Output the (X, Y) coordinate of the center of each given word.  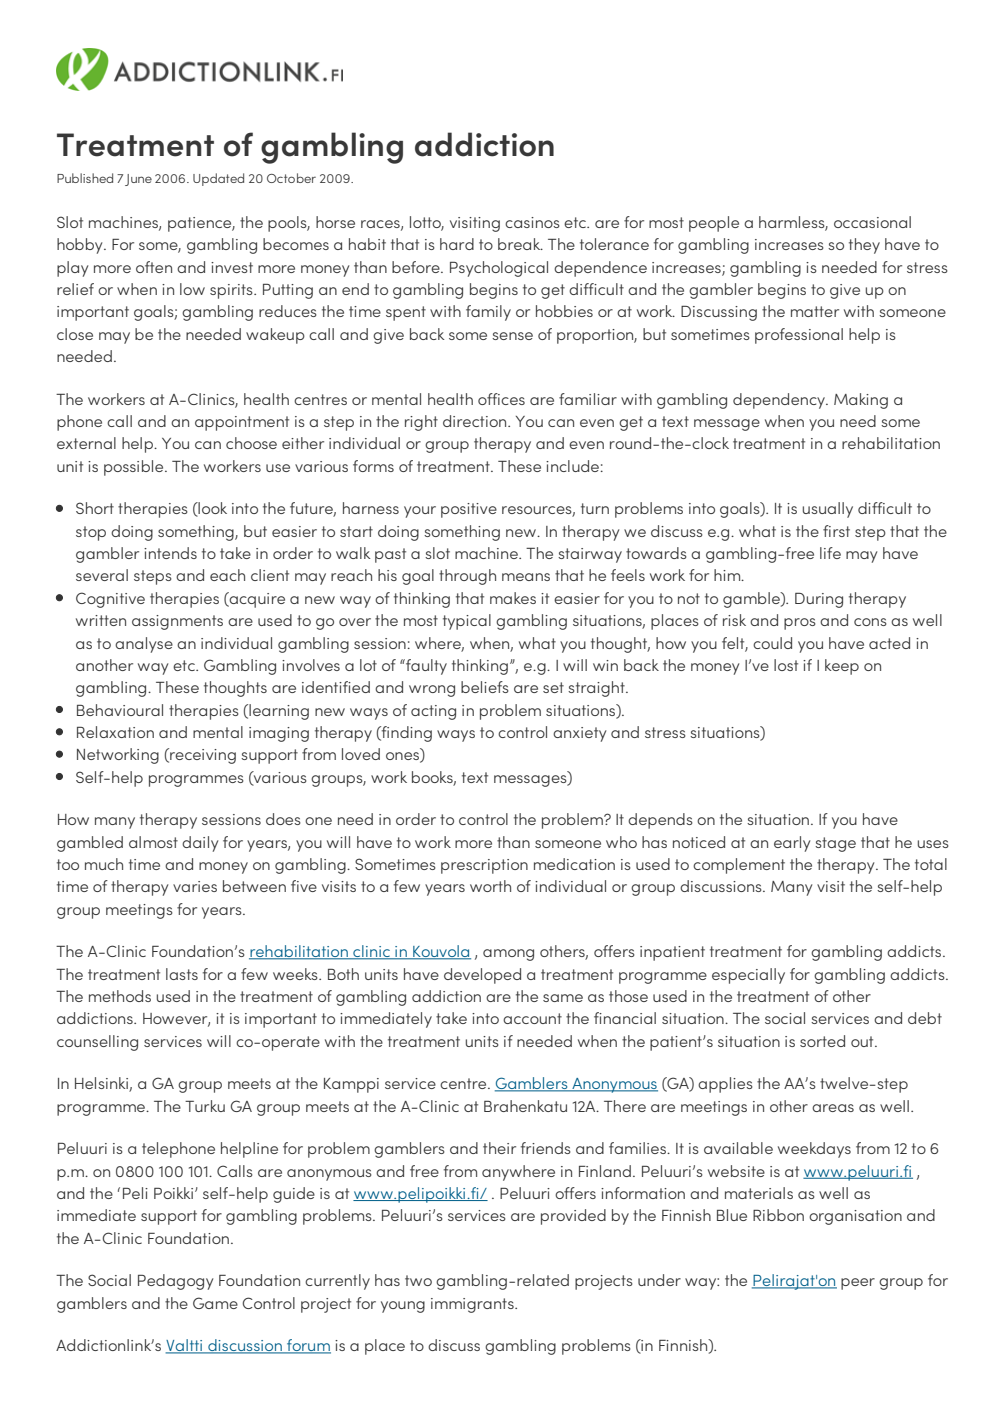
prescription (484, 866)
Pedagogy (175, 1282)
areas (833, 1108)
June (138, 180)
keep (842, 667)
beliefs (485, 687)
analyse (144, 645)
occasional (872, 222)
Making (861, 401)
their (499, 1148)
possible (135, 468)
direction (476, 421)
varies (195, 886)
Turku (205, 1106)
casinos (532, 222)
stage (835, 844)
